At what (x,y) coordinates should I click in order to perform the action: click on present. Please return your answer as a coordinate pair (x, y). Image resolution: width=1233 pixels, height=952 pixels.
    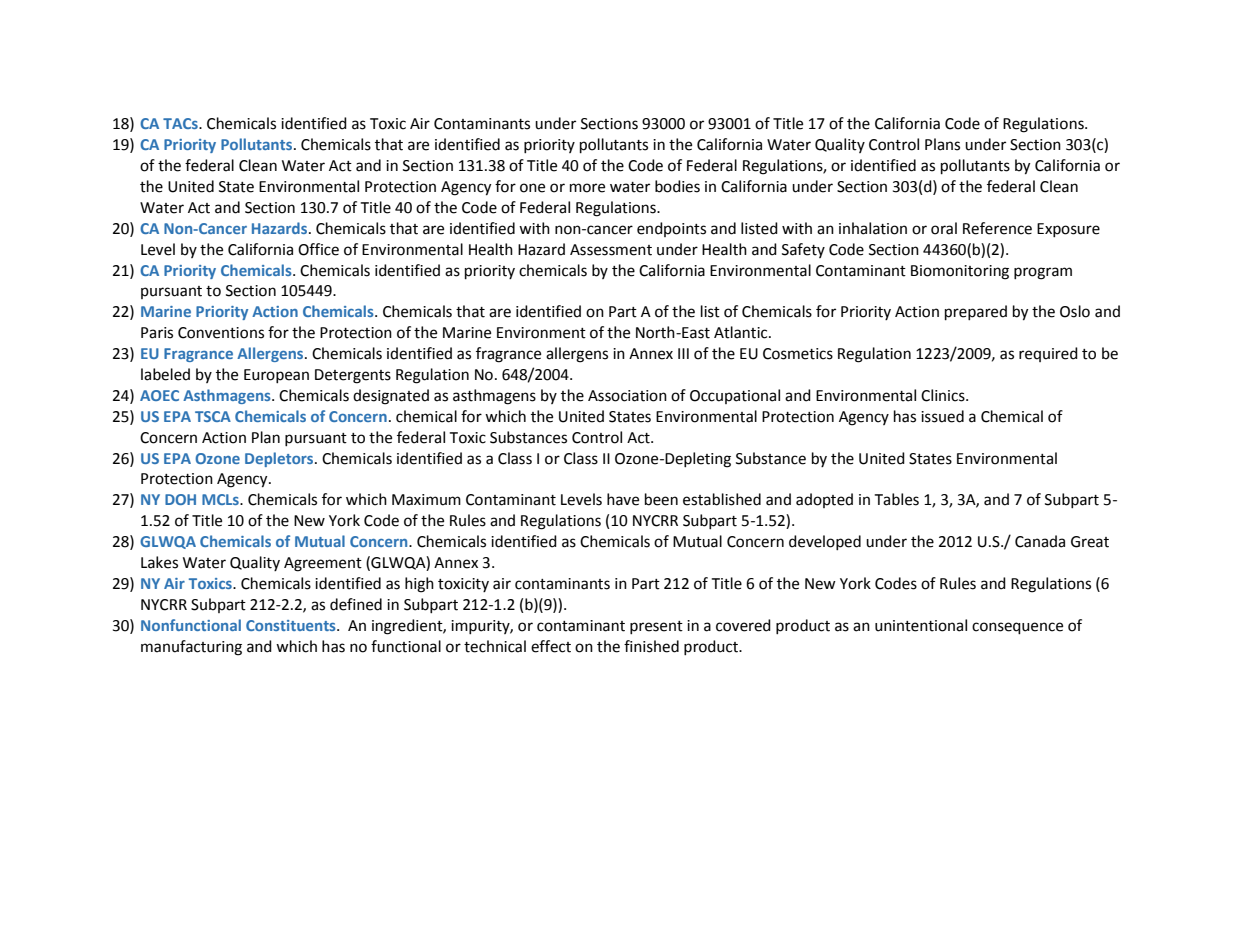
    Looking at the image, I should click on (656, 627).
